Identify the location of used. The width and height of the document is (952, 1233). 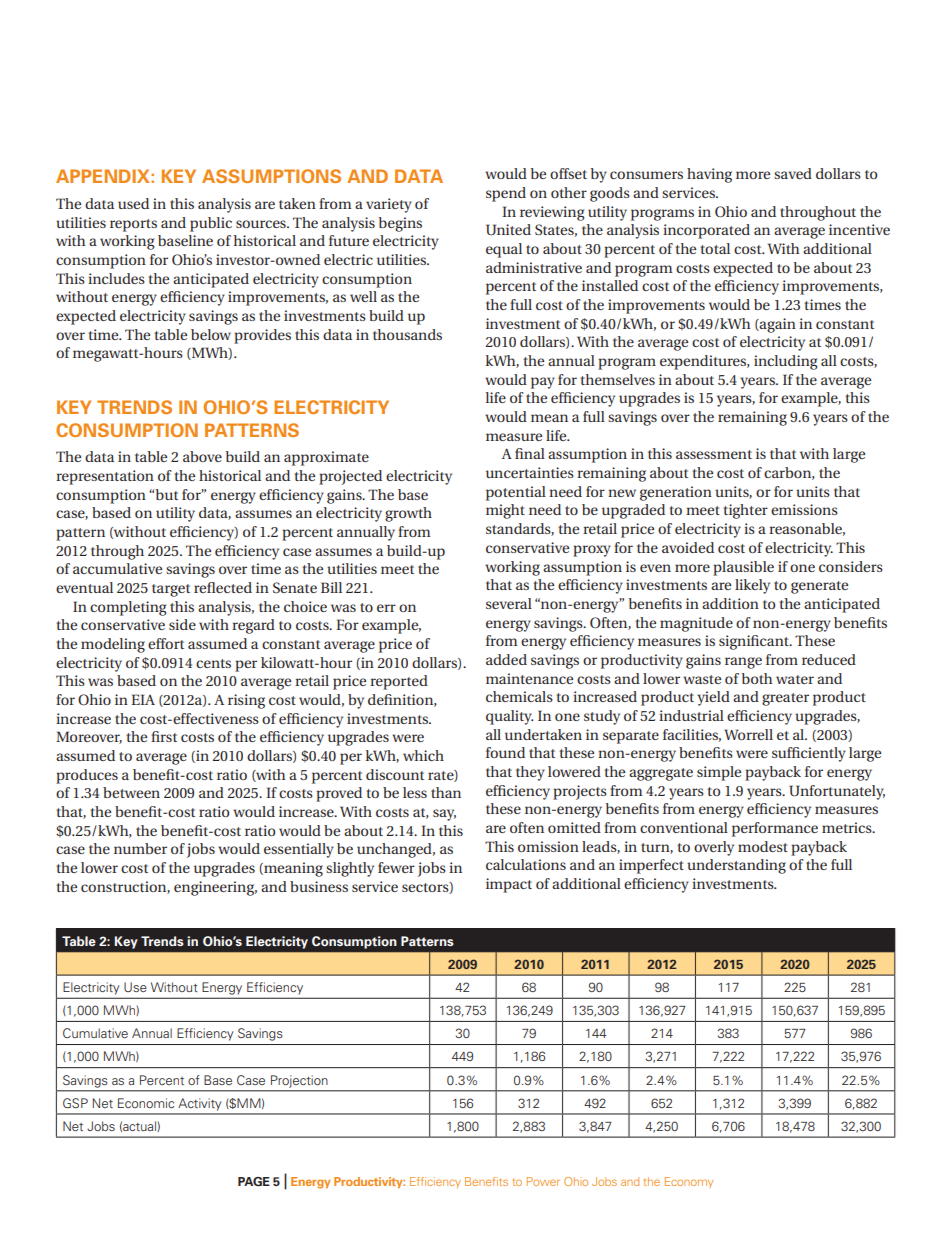
(133, 203).
